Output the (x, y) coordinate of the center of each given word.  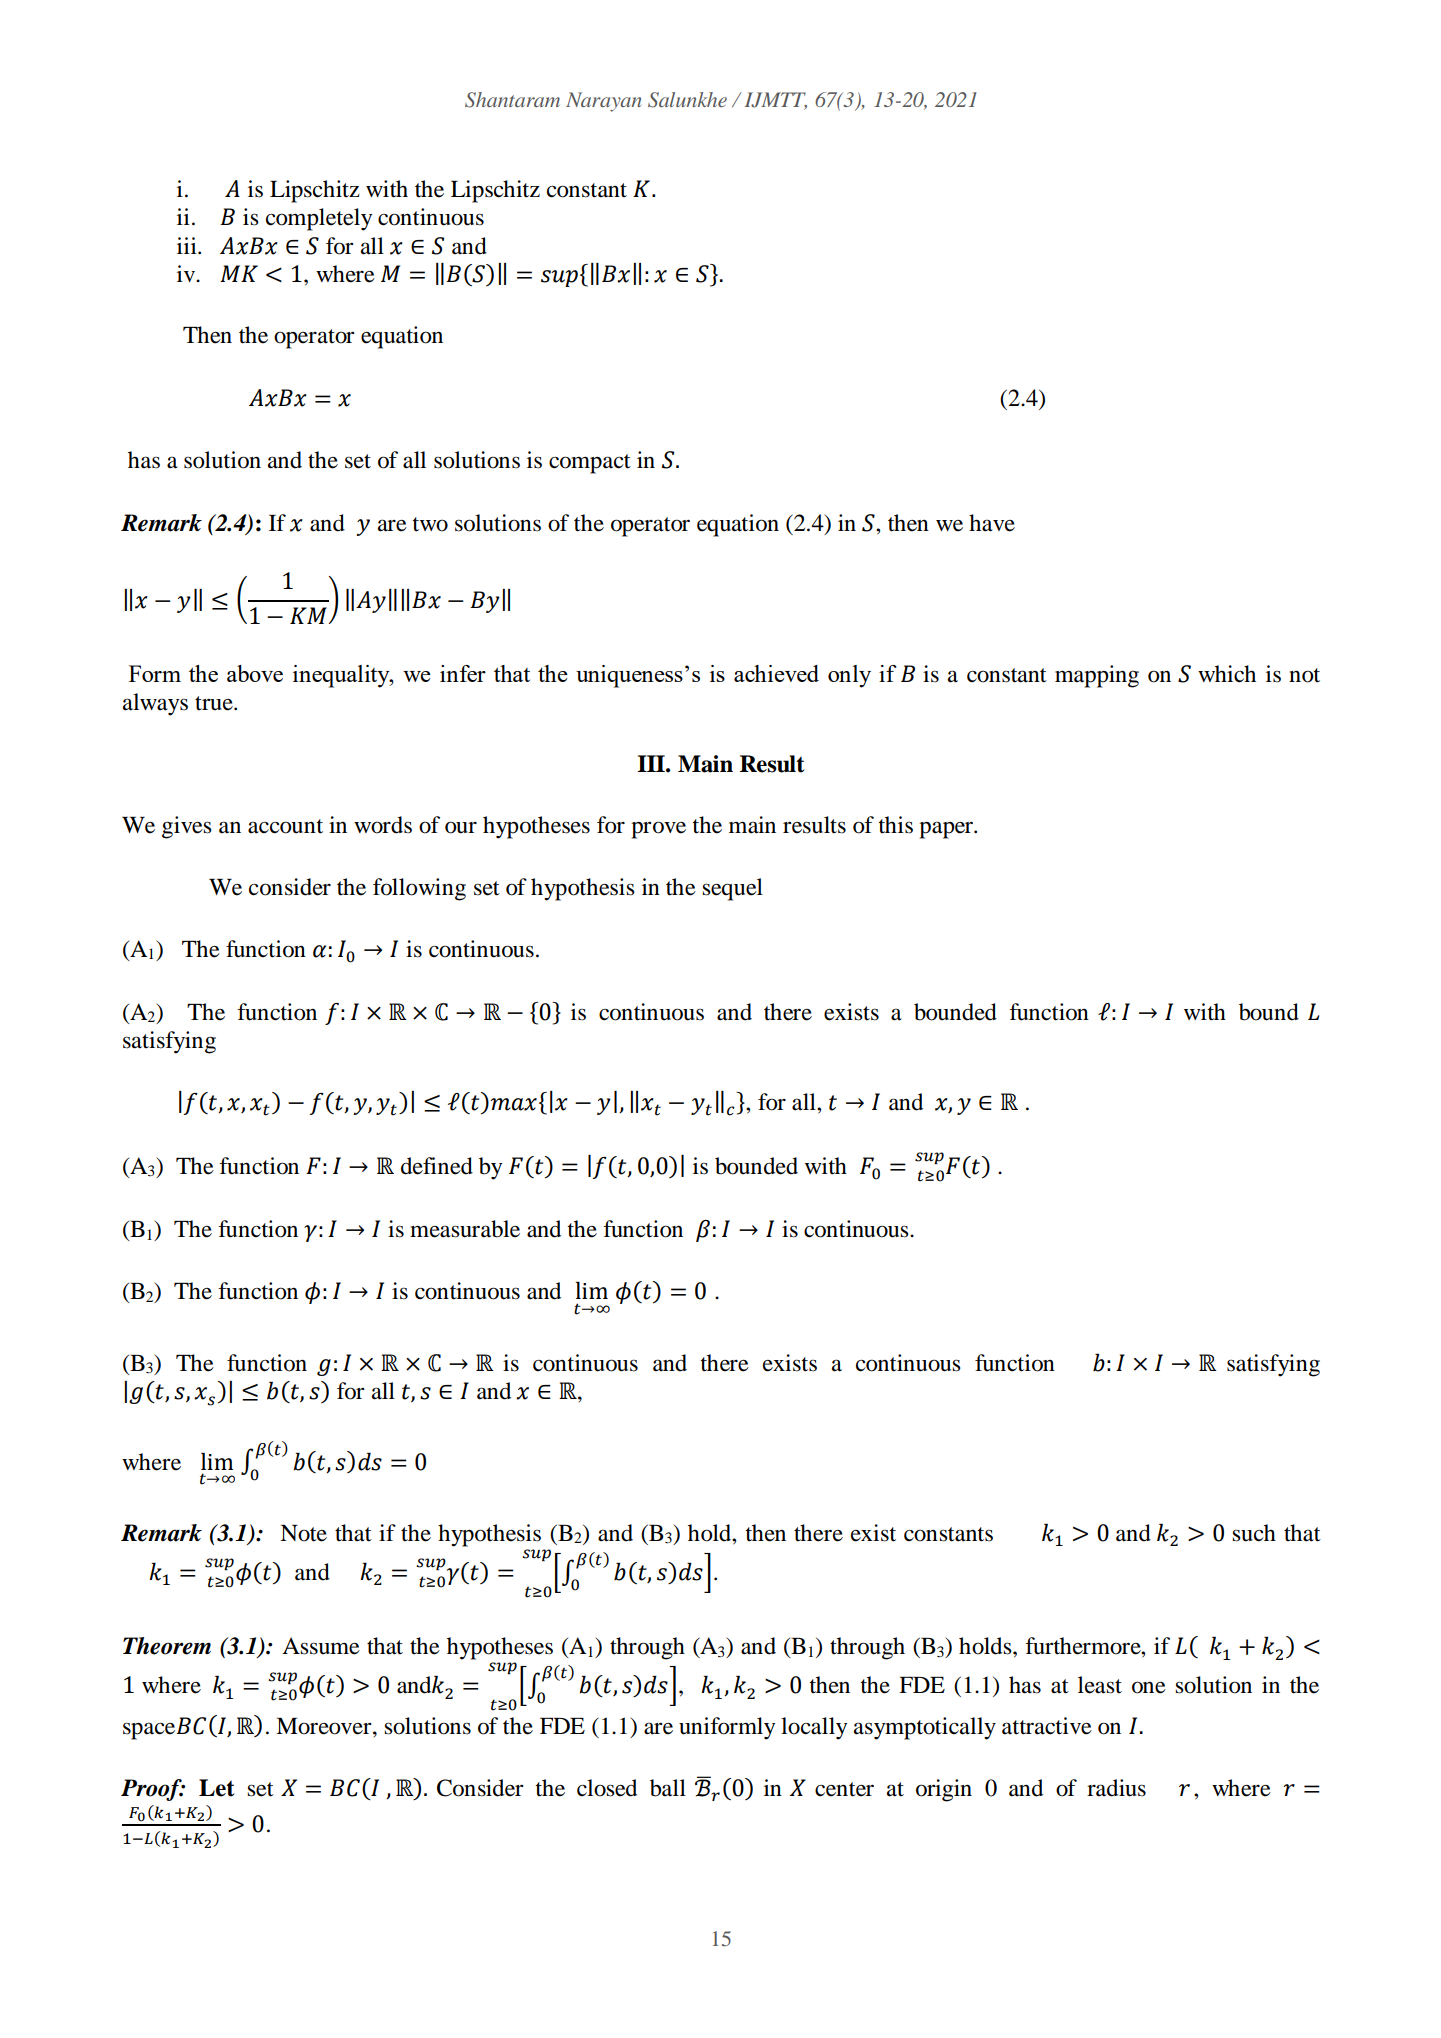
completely (319, 219)
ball (668, 1788)
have (992, 523)
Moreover (325, 1726)
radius (1116, 1788)
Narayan (603, 102)
